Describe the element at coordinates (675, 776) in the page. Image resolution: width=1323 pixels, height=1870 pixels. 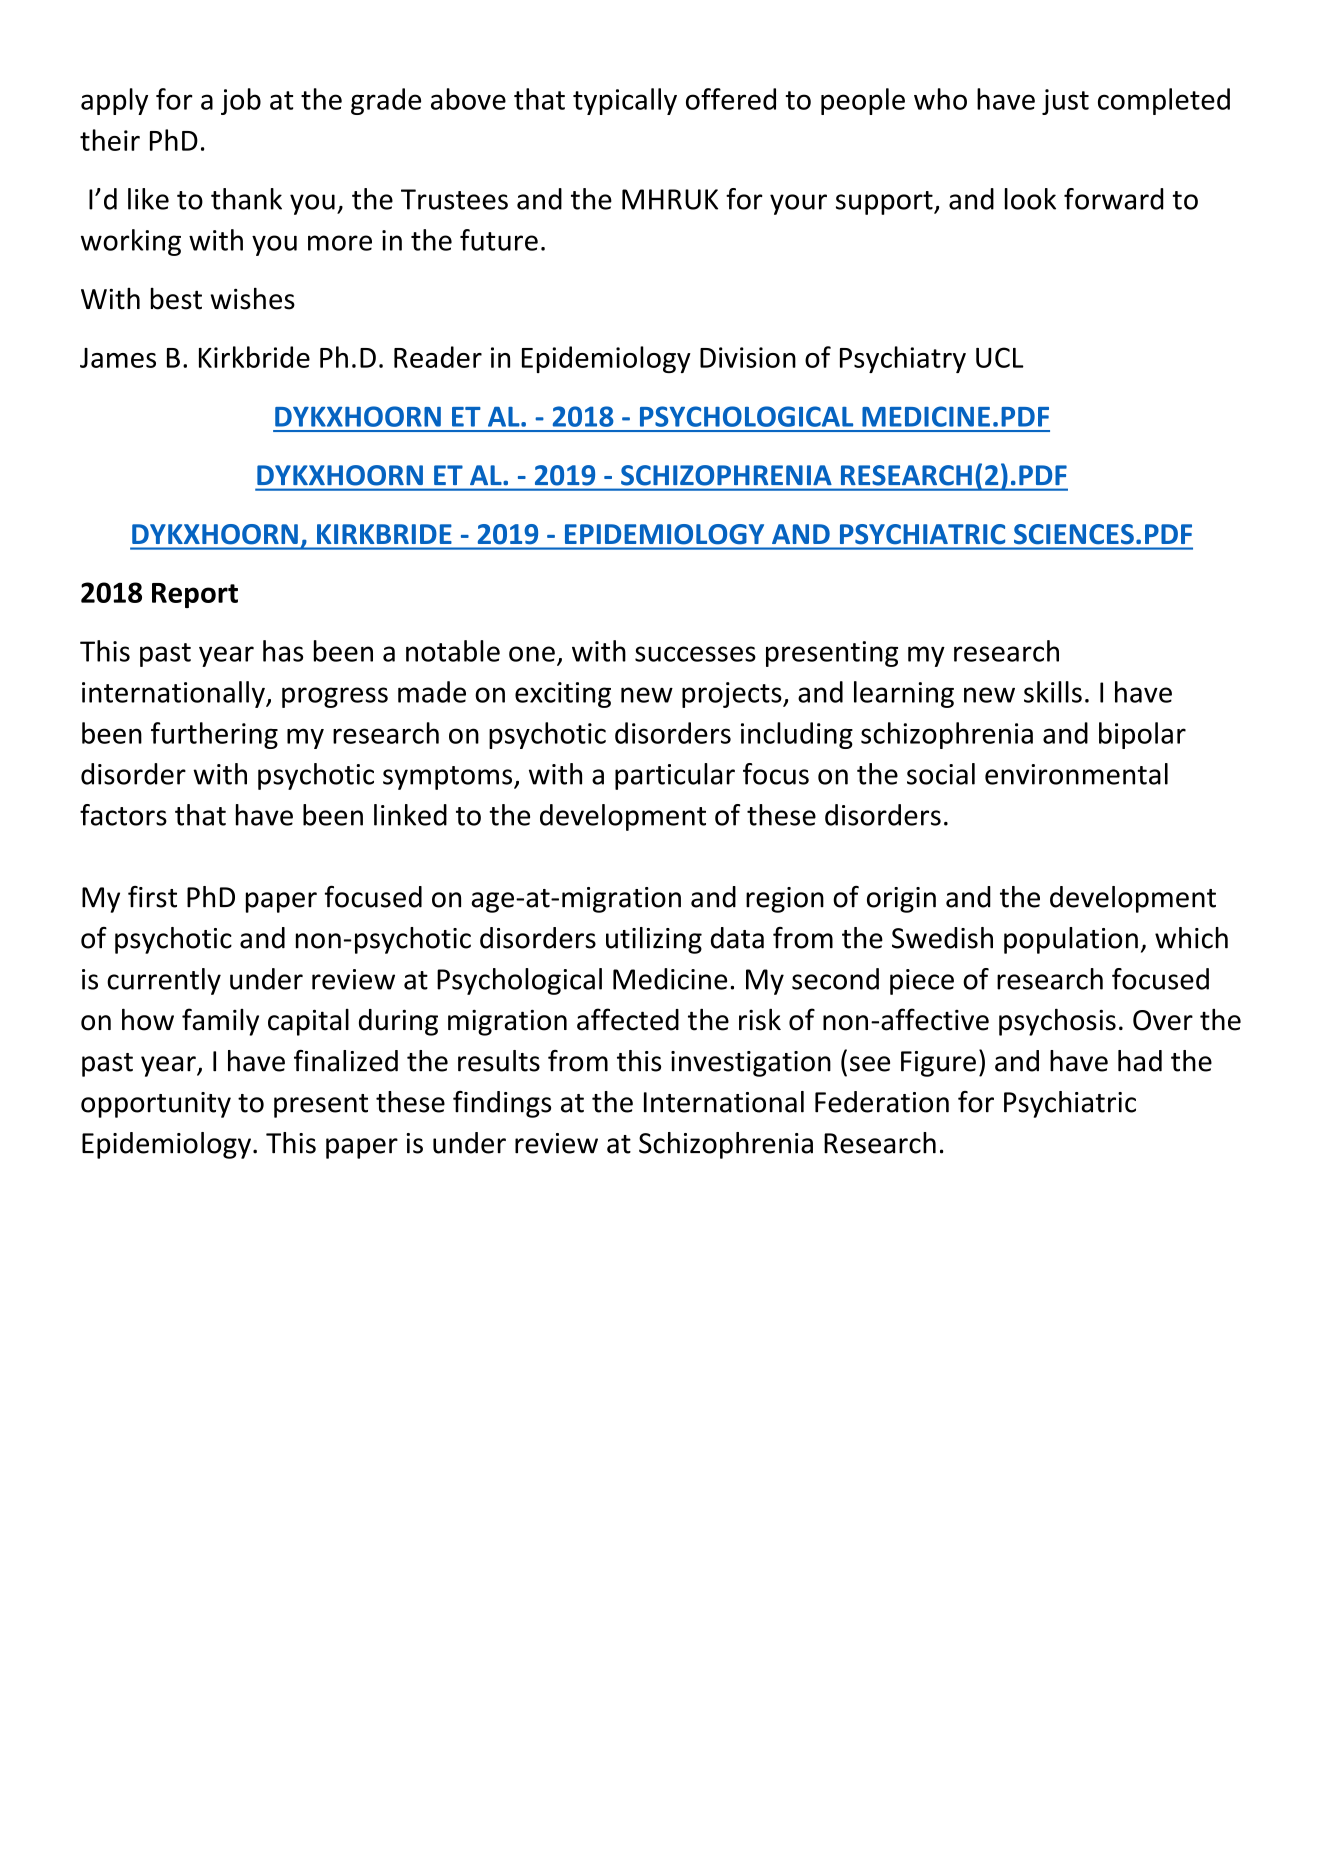
I see `particular` at that location.
